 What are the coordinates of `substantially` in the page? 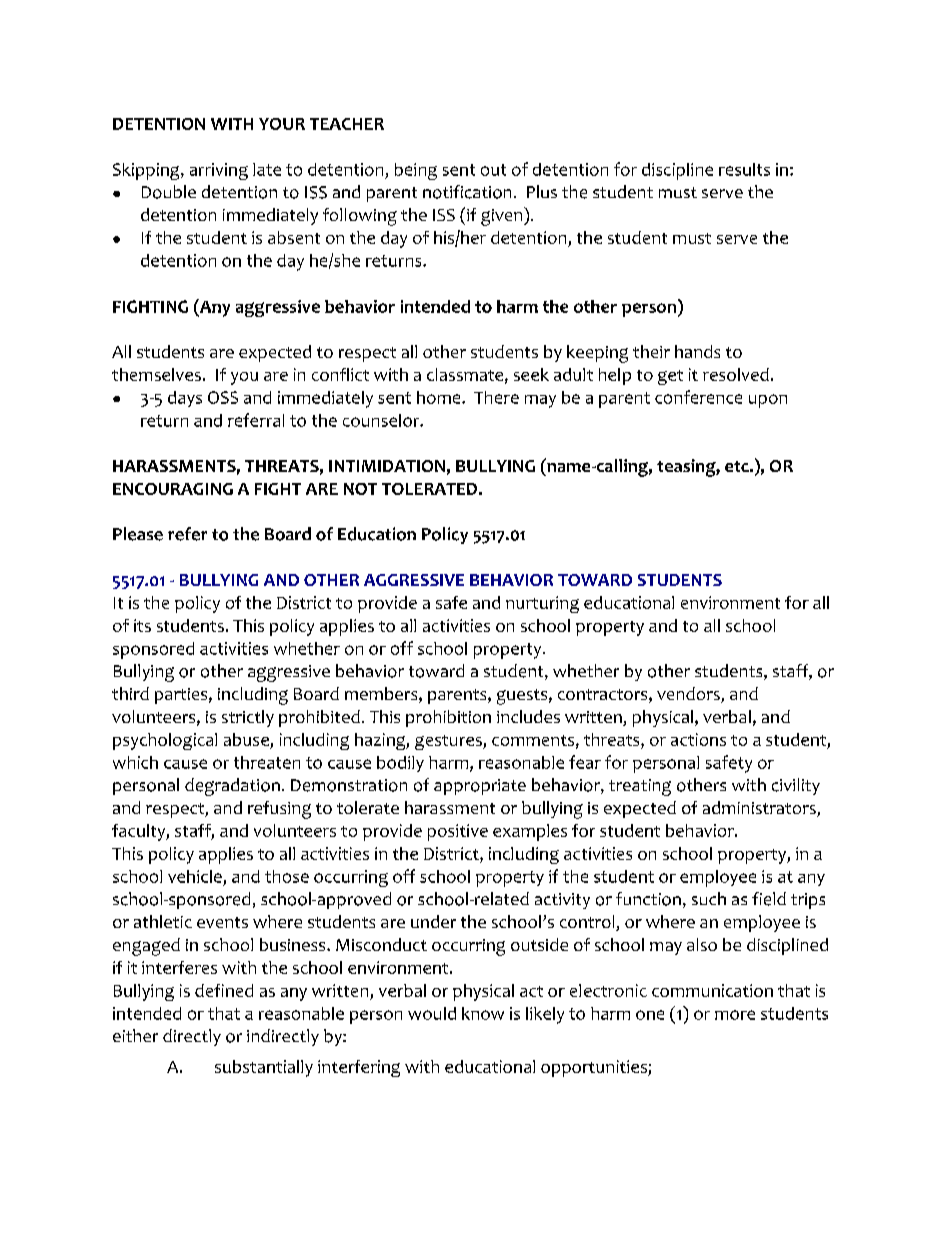 It's located at (264, 1068).
